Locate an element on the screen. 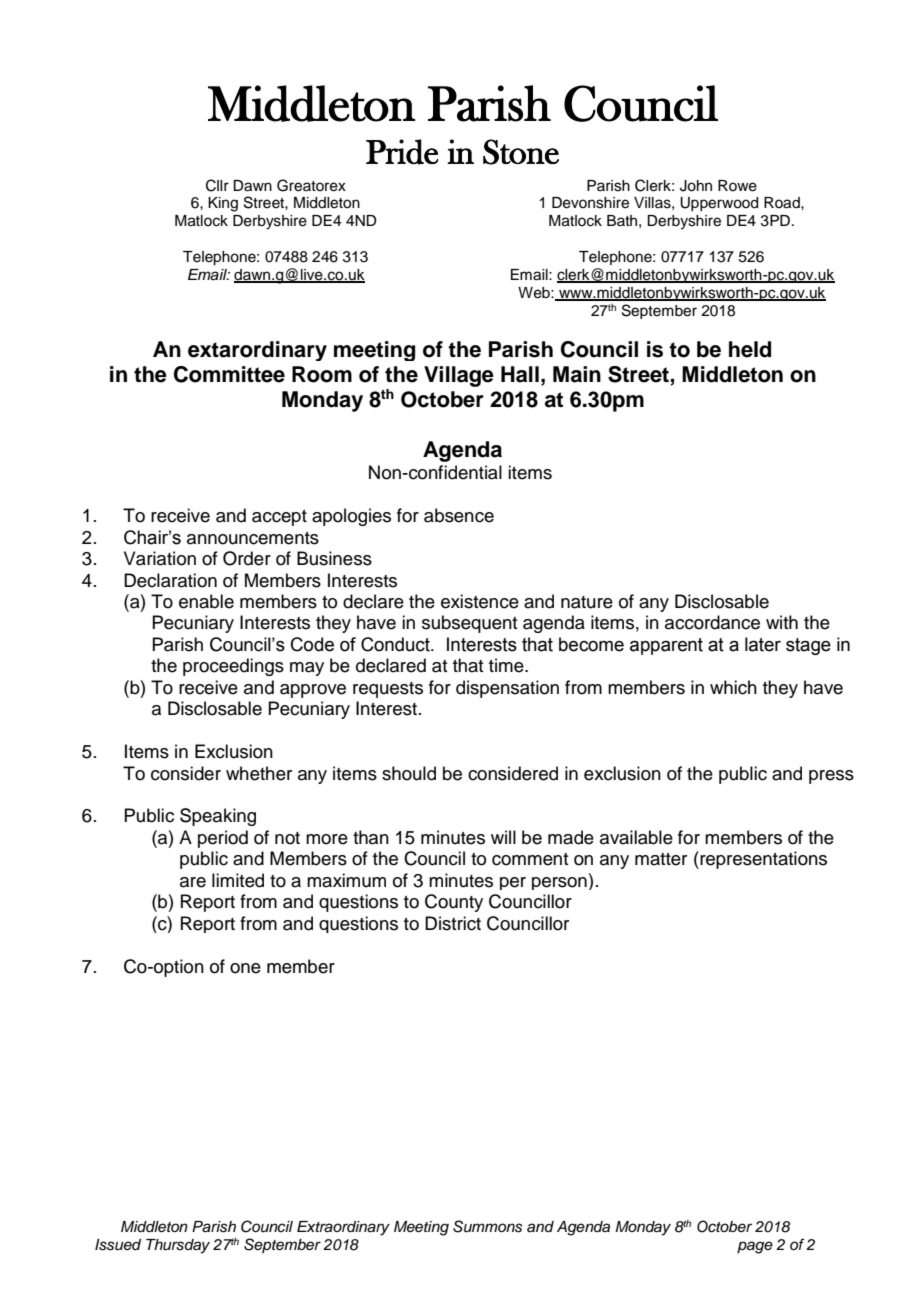 The width and height of the screenshot is (924, 1308). Pride is located at coordinates (402, 152).
